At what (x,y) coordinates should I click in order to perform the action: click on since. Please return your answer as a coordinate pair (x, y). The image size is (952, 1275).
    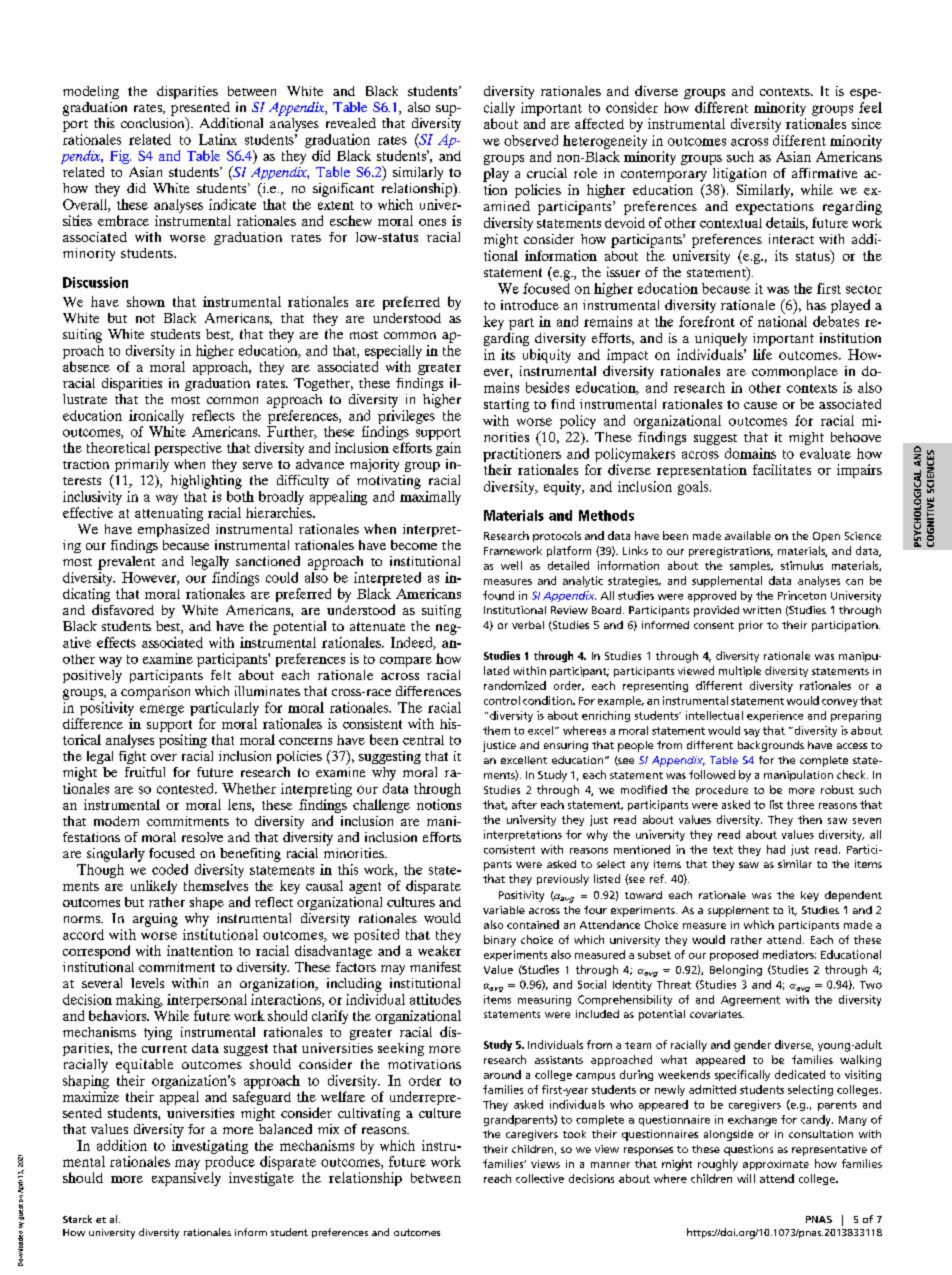
    Looking at the image, I should click on (866, 123).
